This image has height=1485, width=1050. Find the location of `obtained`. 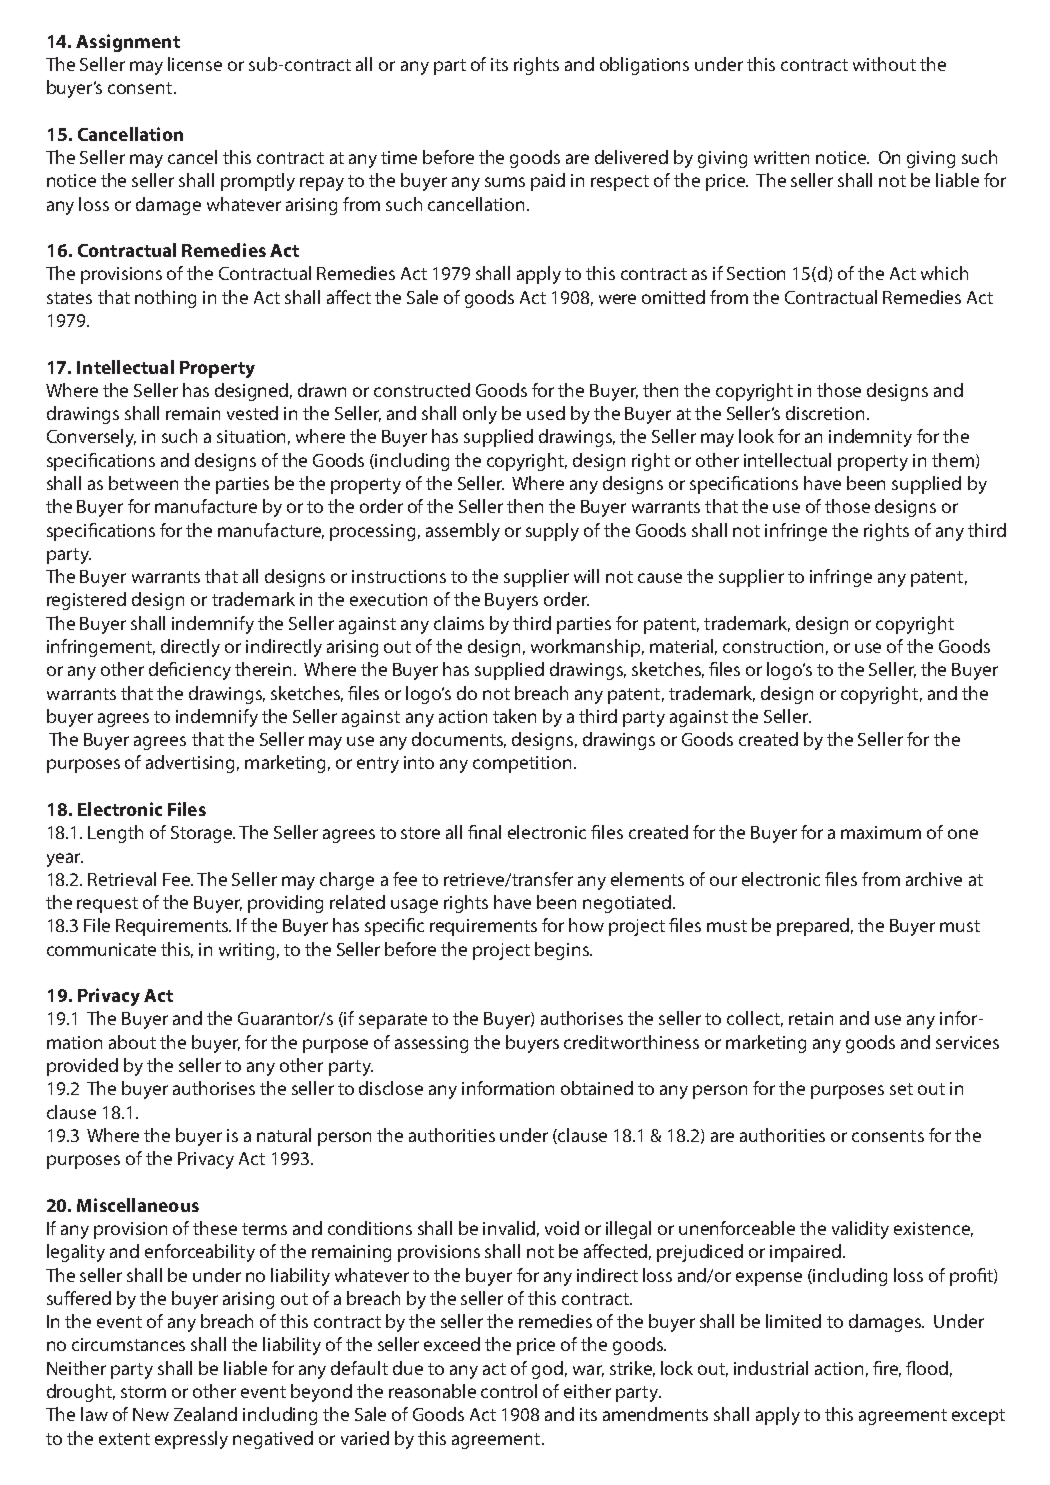

obtained is located at coordinates (597, 1088).
